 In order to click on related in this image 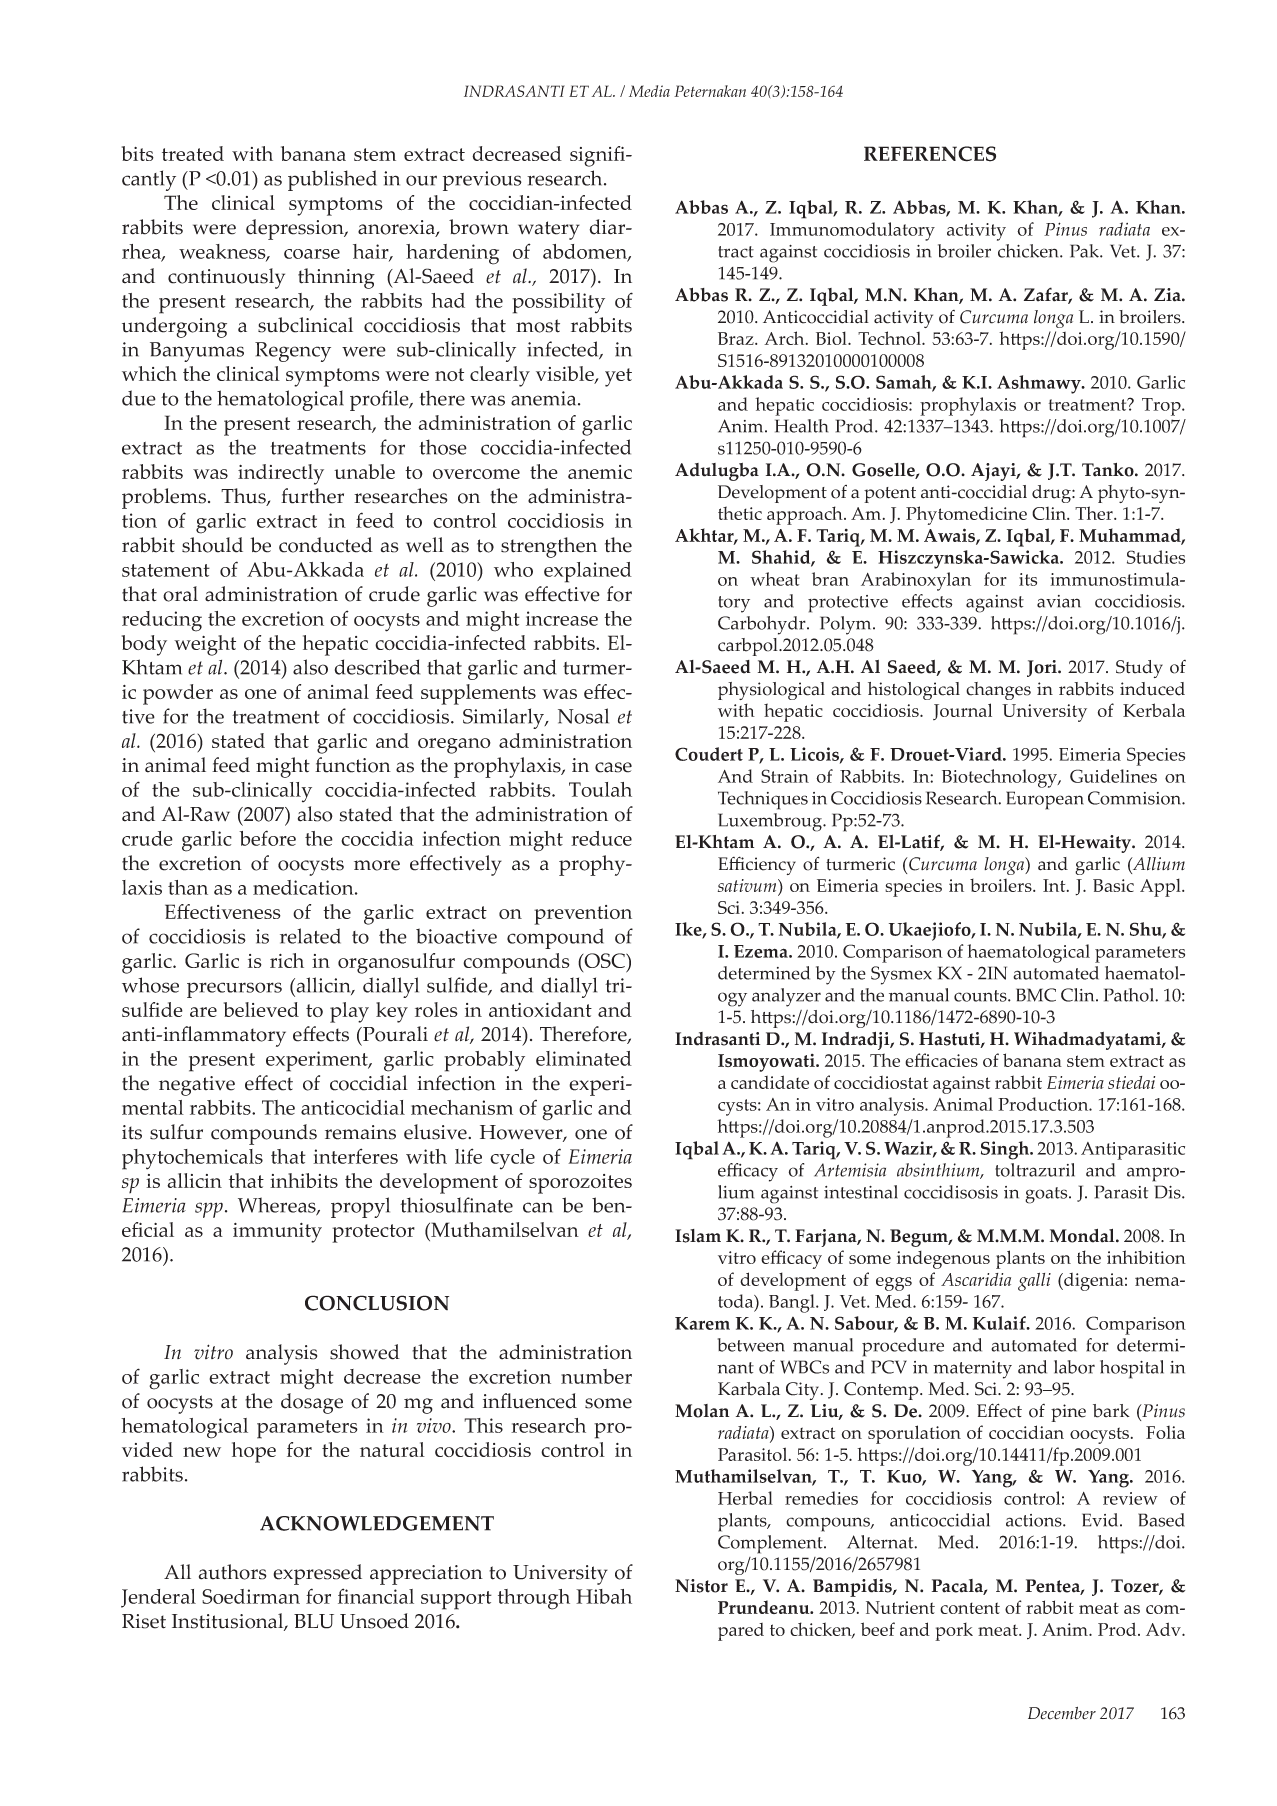, I will do `click(310, 936)`.
